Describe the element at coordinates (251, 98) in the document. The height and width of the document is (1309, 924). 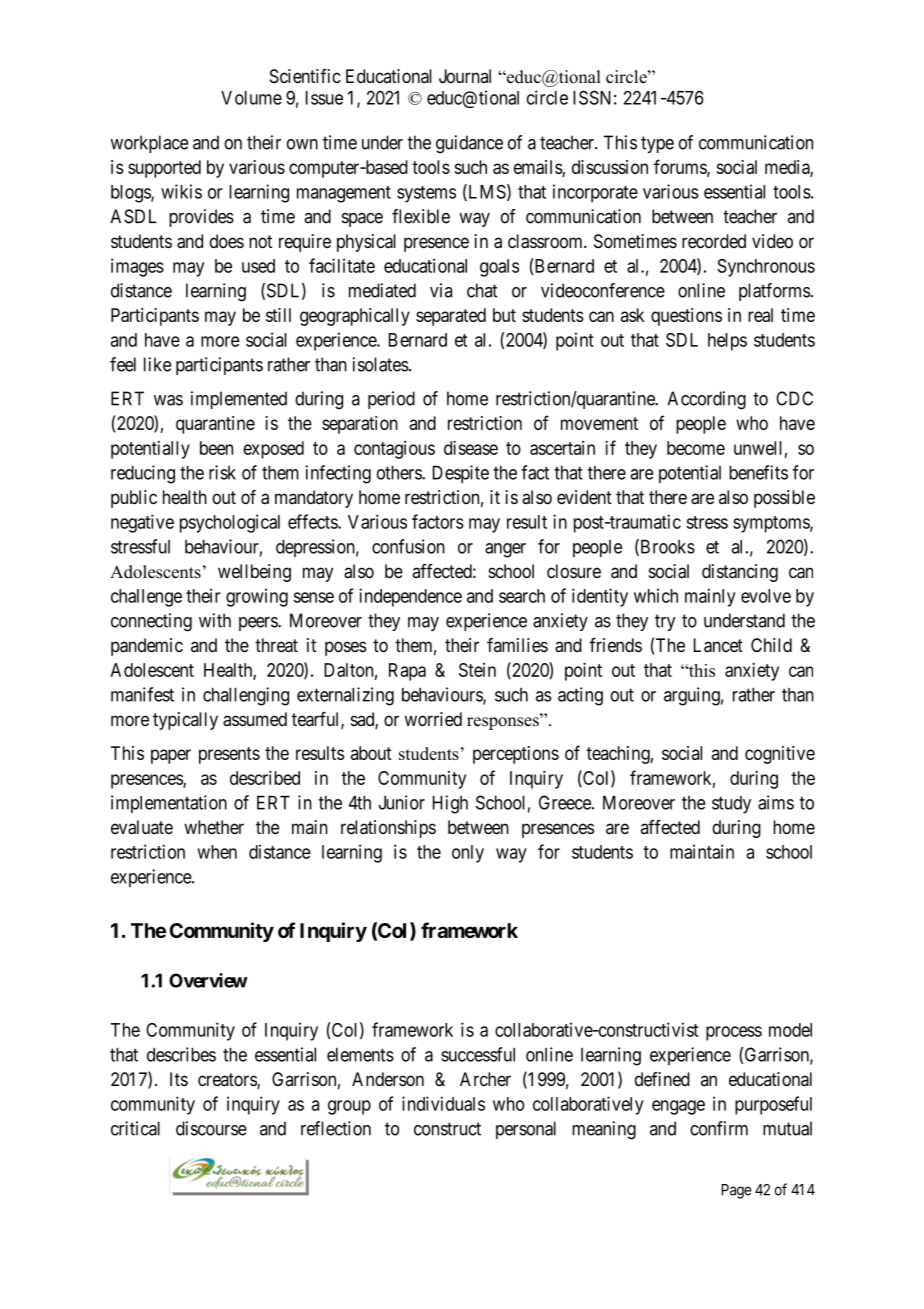
I see `Volume` at that location.
